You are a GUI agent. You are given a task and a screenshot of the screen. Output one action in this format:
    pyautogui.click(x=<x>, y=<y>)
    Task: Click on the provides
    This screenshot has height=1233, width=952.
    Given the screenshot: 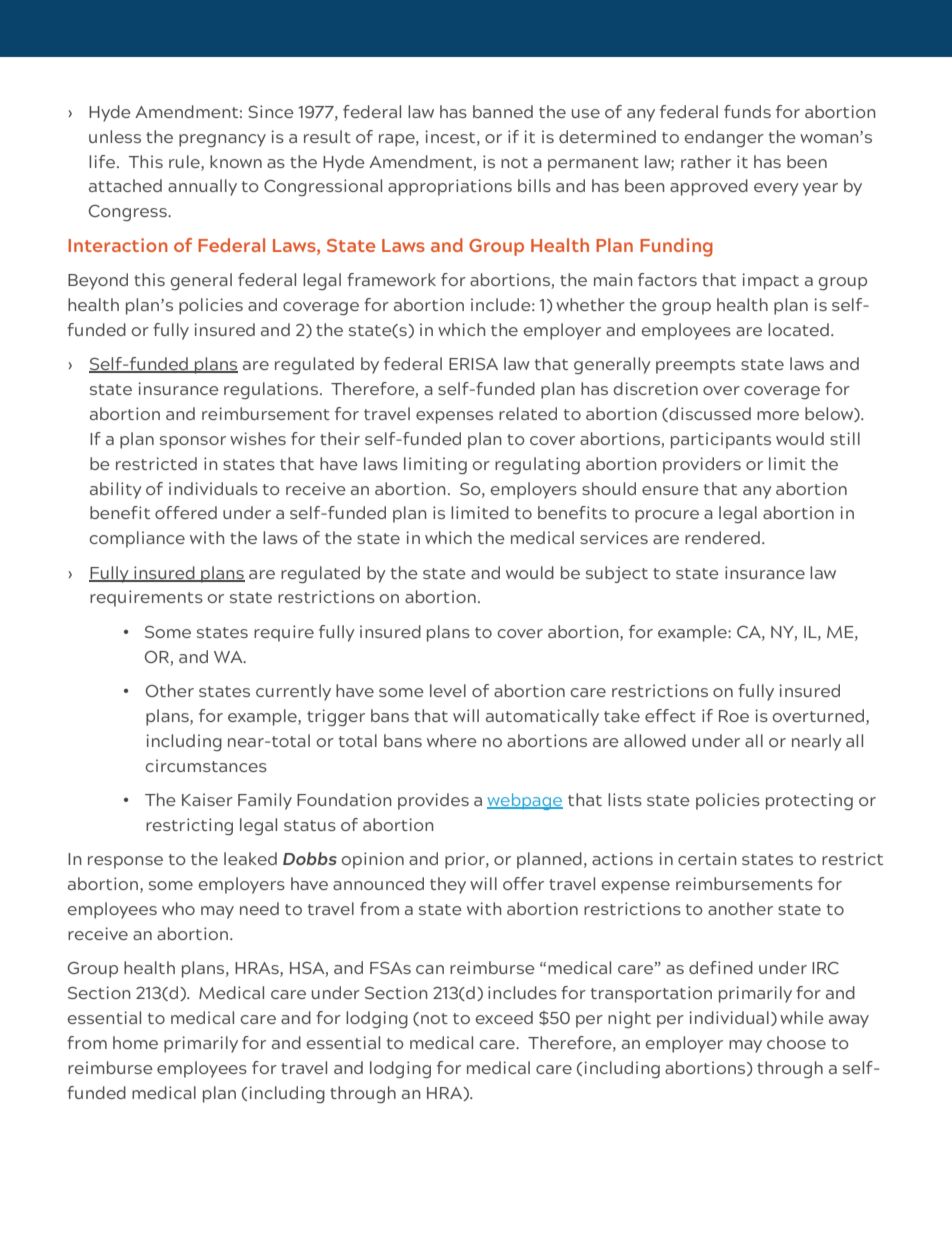 What is the action you would take?
    pyautogui.click(x=433, y=801)
